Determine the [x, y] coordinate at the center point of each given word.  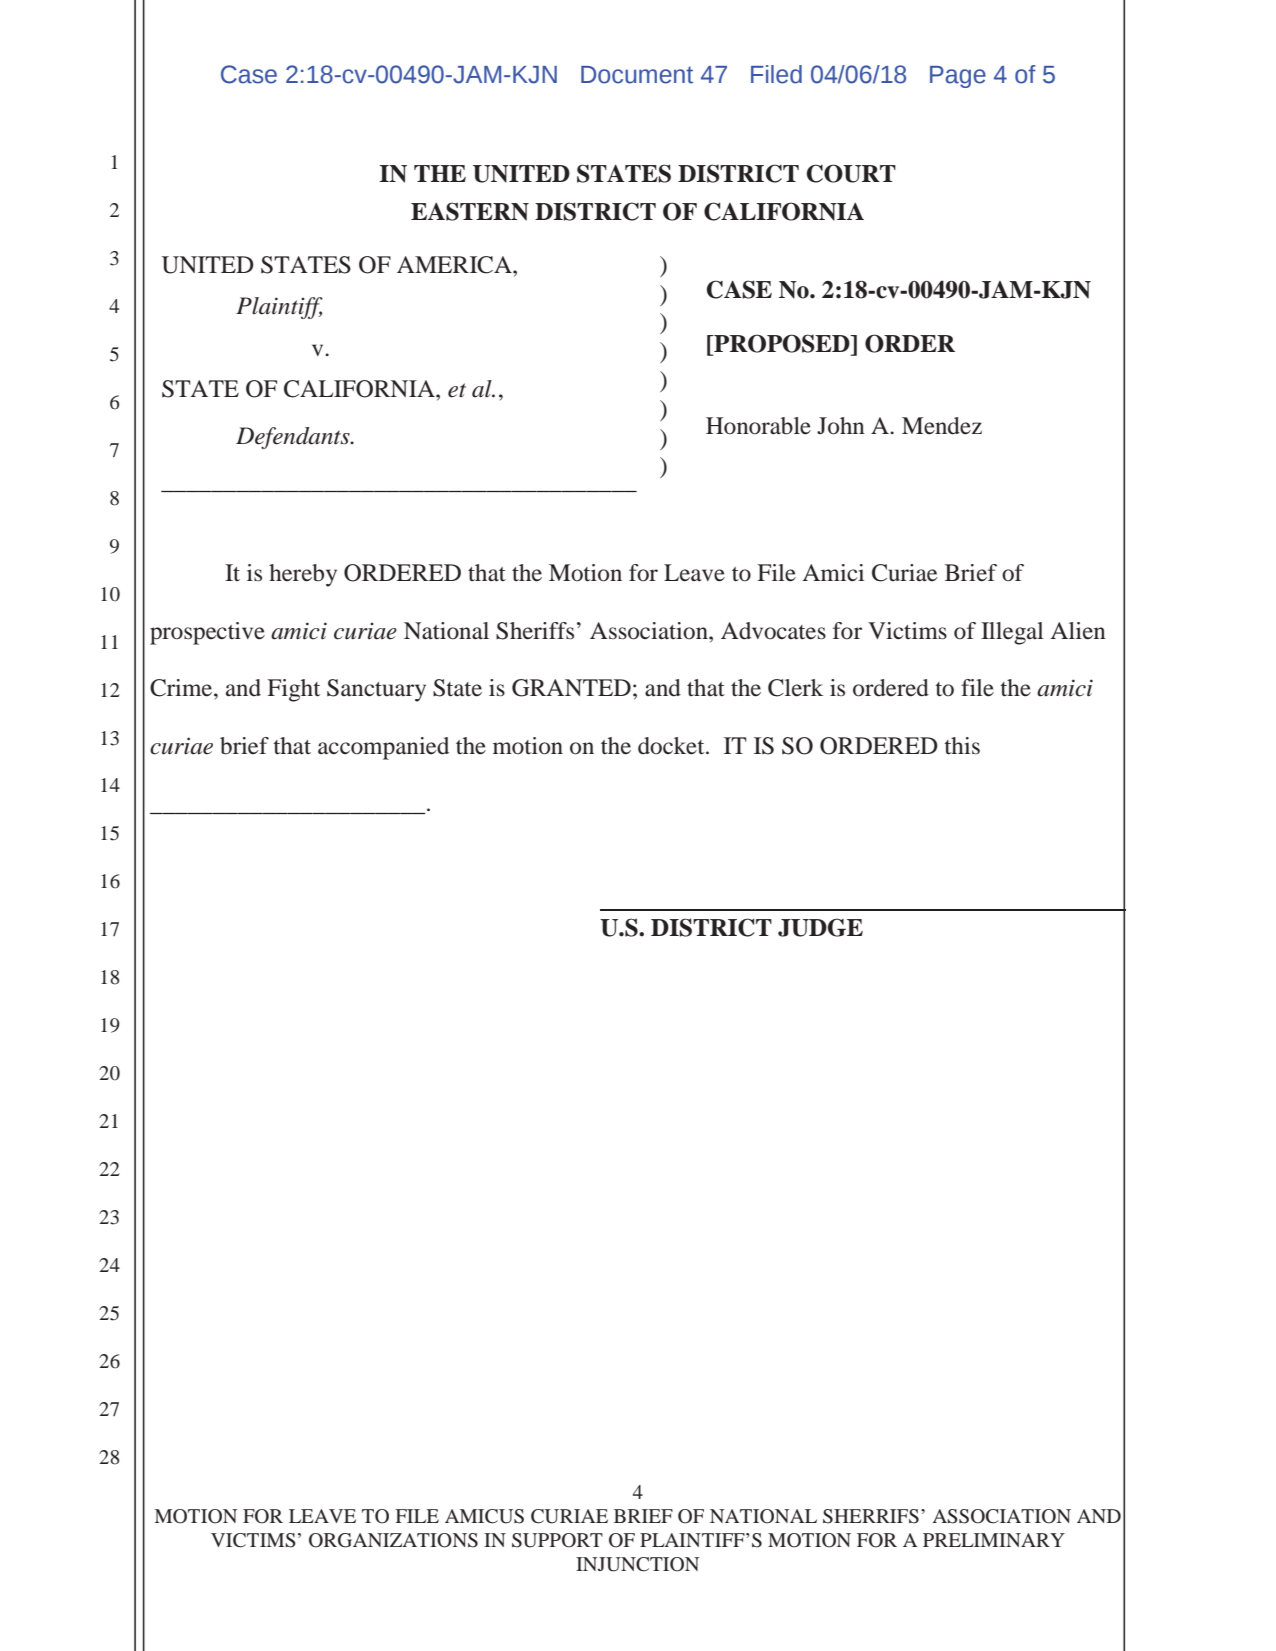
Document [637, 75]
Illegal [1012, 633]
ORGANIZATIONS [393, 1540]
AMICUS [484, 1516]
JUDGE [820, 927]
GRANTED [571, 688]
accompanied [383, 748]
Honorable [758, 426]
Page [958, 77]
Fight [293, 690]
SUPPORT [557, 1540]
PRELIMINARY [994, 1540]
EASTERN [470, 211]
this [962, 746]
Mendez [942, 426]
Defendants [294, 438]
